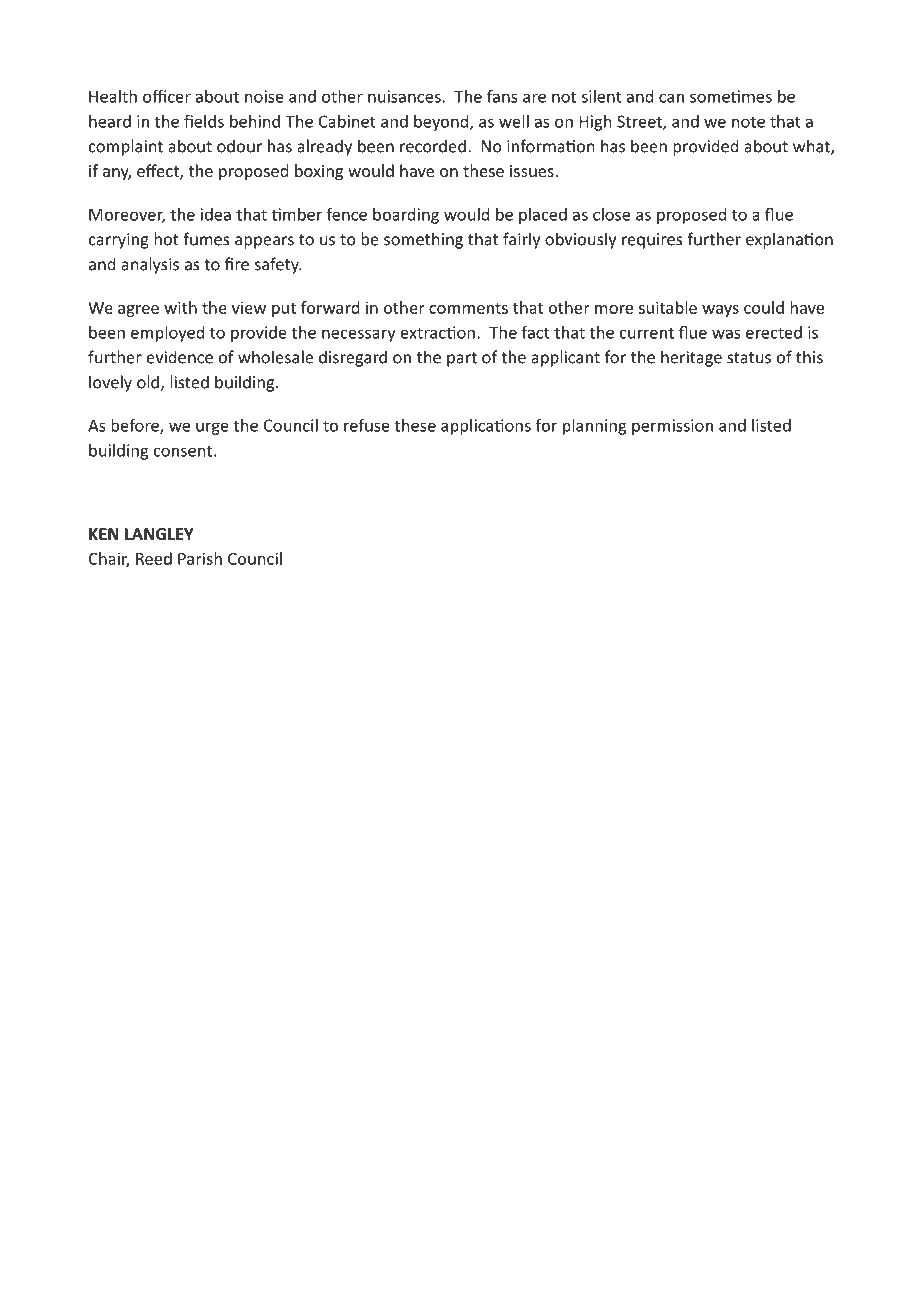 The height and width of the screenshot is (1308, 924). What do you see at coordinates (726, 334) in the screenshot?
I see `was` at bounding box center [726, 334].
